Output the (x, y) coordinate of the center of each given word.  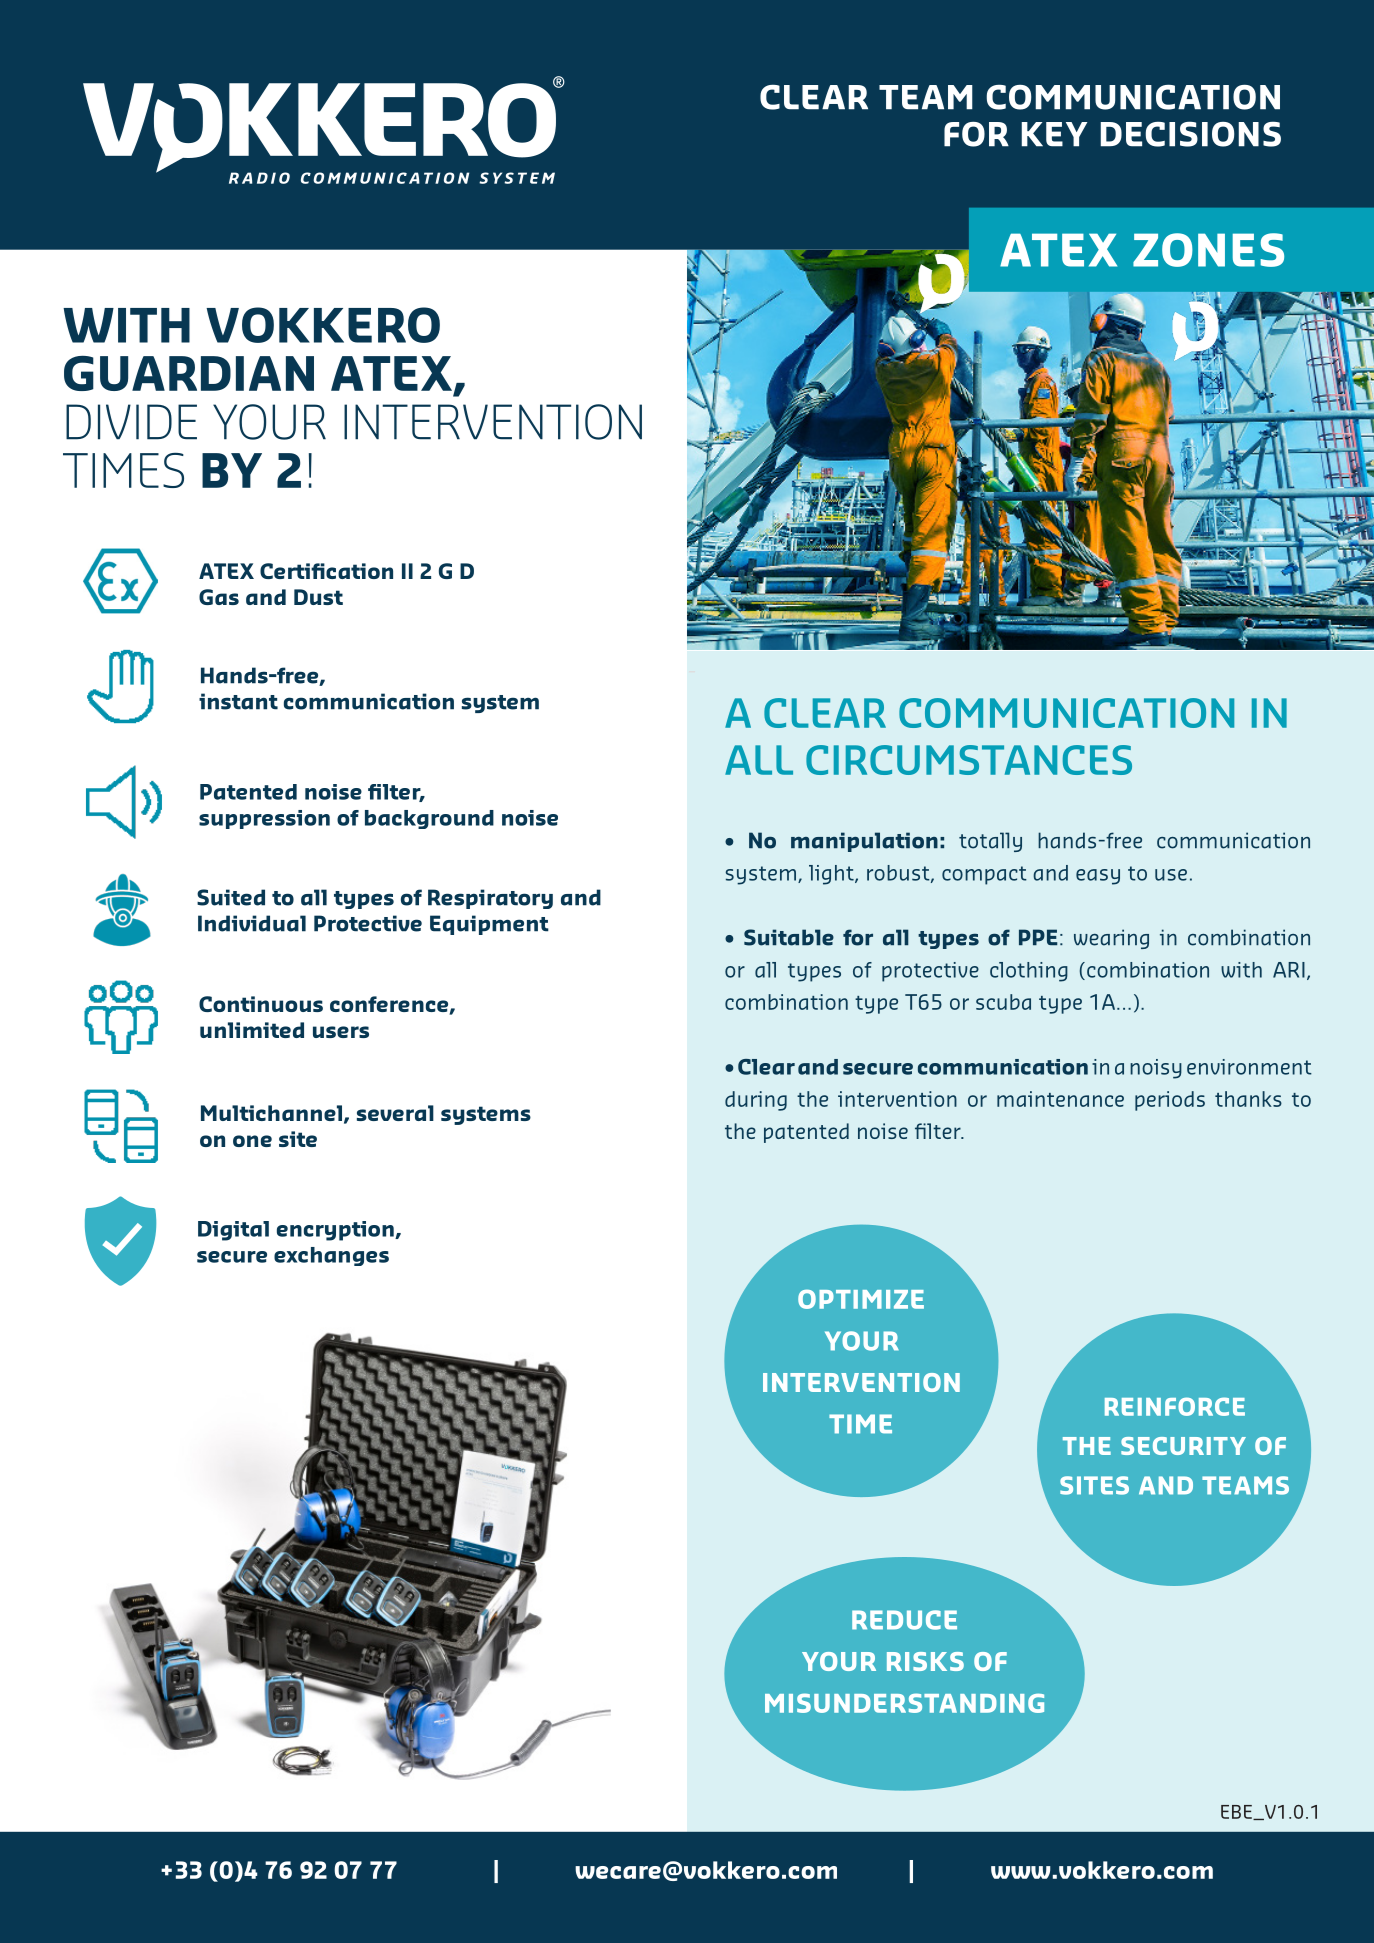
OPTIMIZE (861, 1299)
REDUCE (904, 1620)
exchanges (331, 1256)
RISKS (925, 1661)
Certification (326, 571)
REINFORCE (1175, 1406)
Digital (233, 1231)
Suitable (789, 937)
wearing (1111, 939)
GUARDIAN (189, 373)
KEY (1054, 134)
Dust (318, 597)
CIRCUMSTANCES (969, 760)
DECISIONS (1191, 134)
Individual (252, 923)
